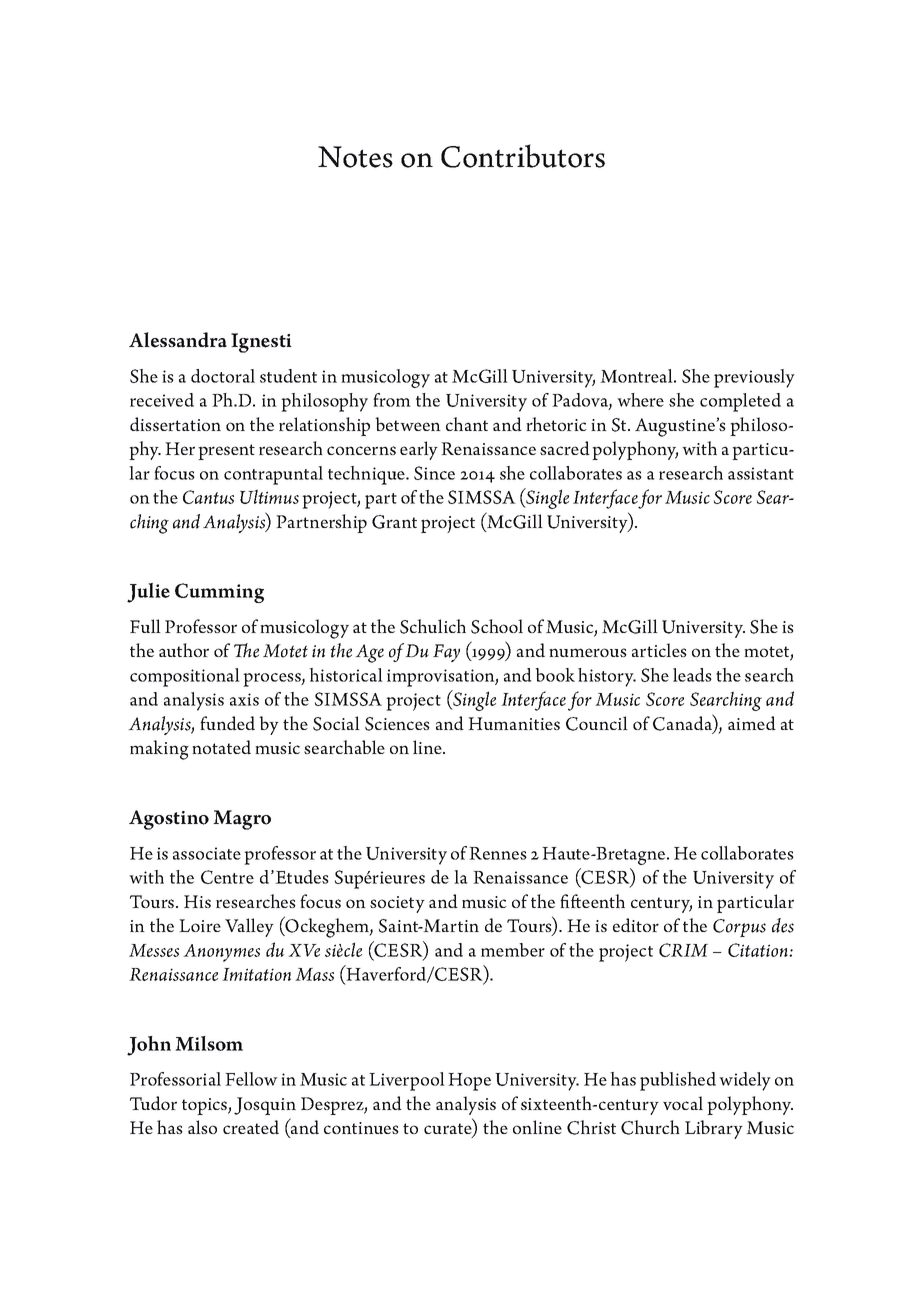  What do you see at coordinates (752, 723) in the screenshot?
I see `aimed` at bounding box center [752, 723].
